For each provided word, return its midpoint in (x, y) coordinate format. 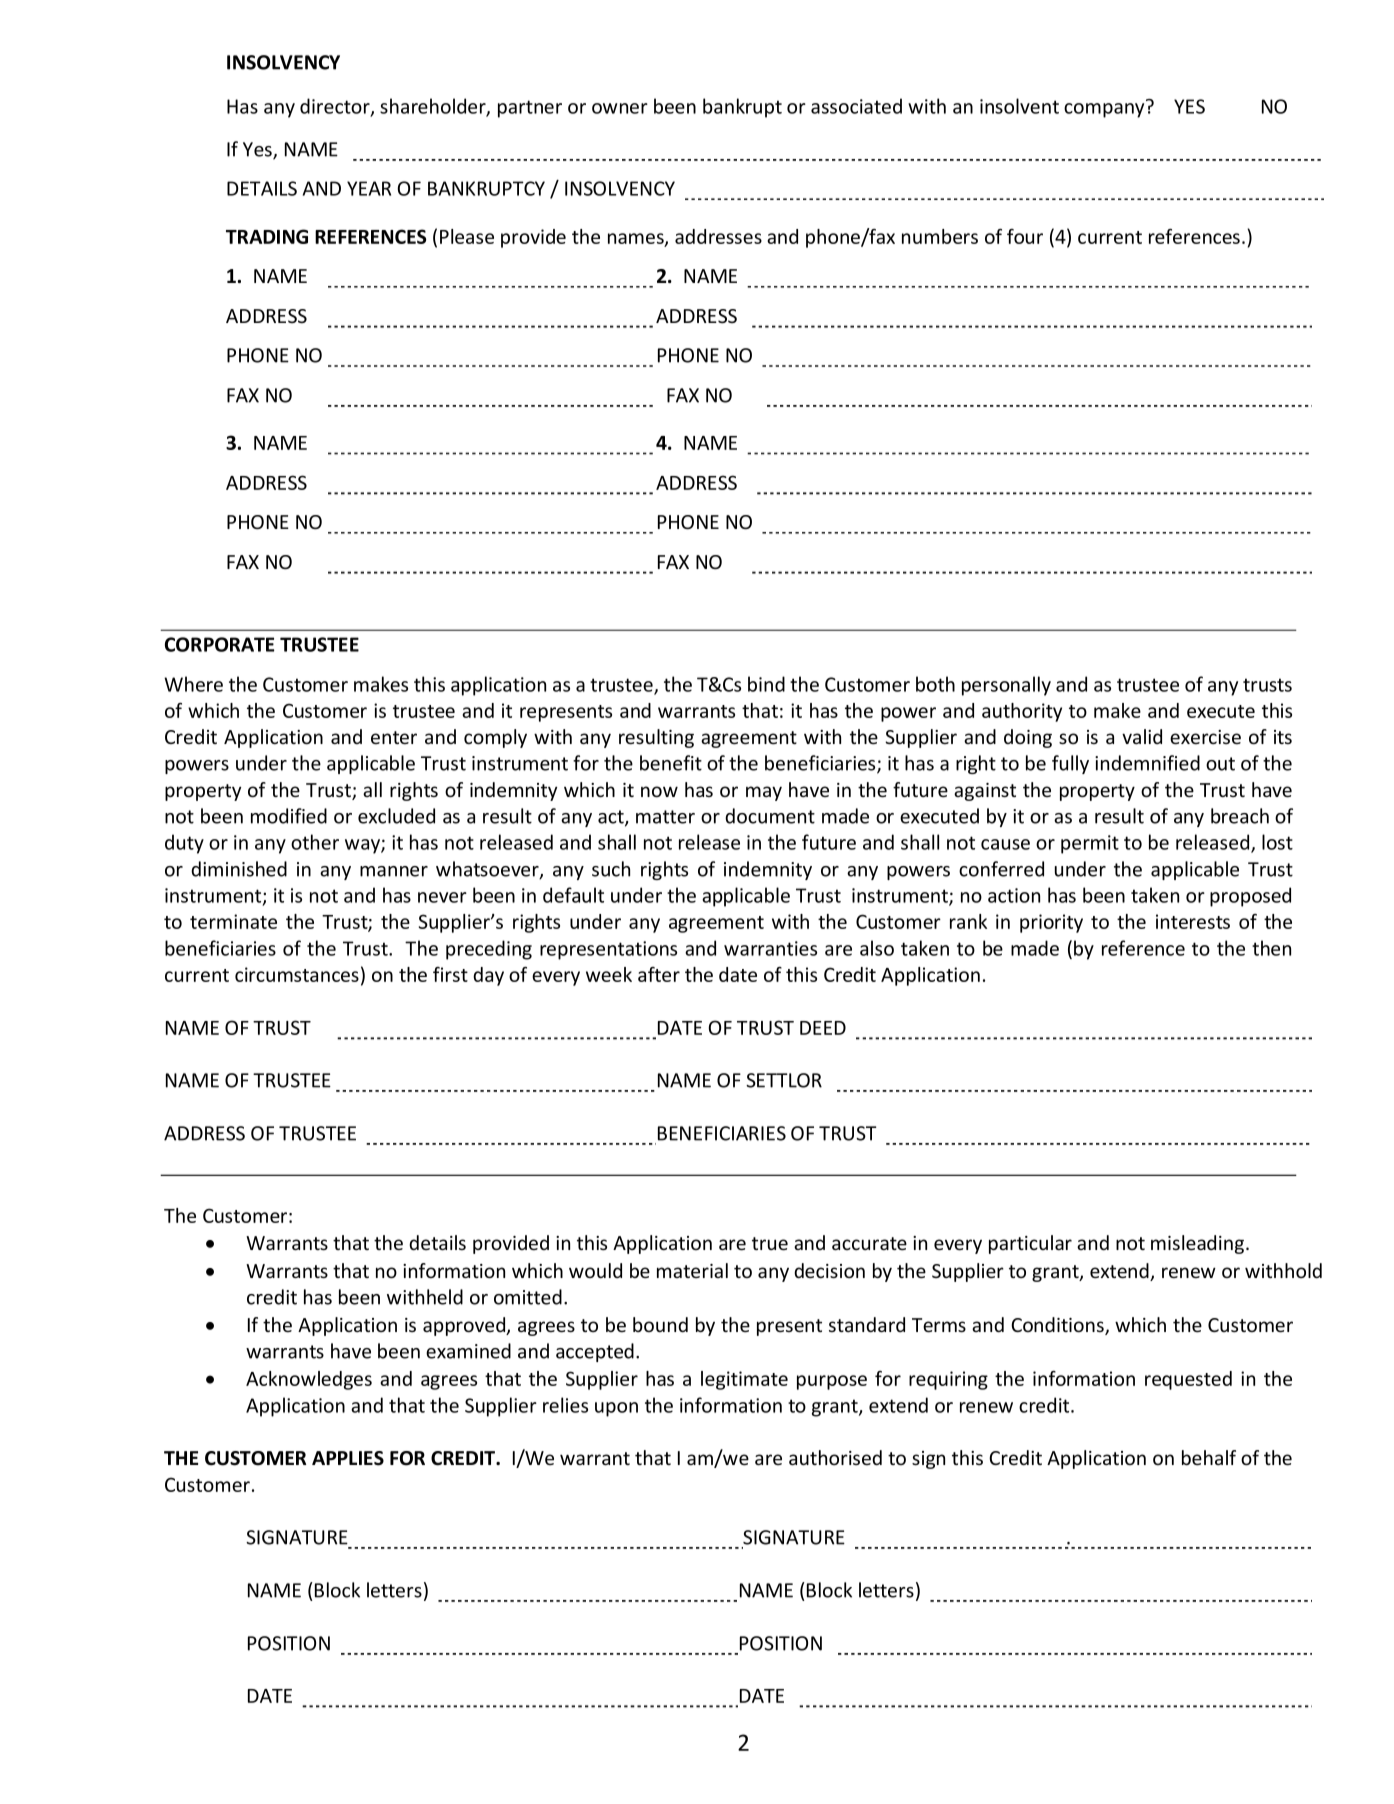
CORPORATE (219, 644)
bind (766, 684)
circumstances (297, 974)
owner (620, 108)
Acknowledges (309, 1380)
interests (1193, 921)
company (1104, 110)
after (659, 974)
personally (1006, 686)
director (336, 107)
